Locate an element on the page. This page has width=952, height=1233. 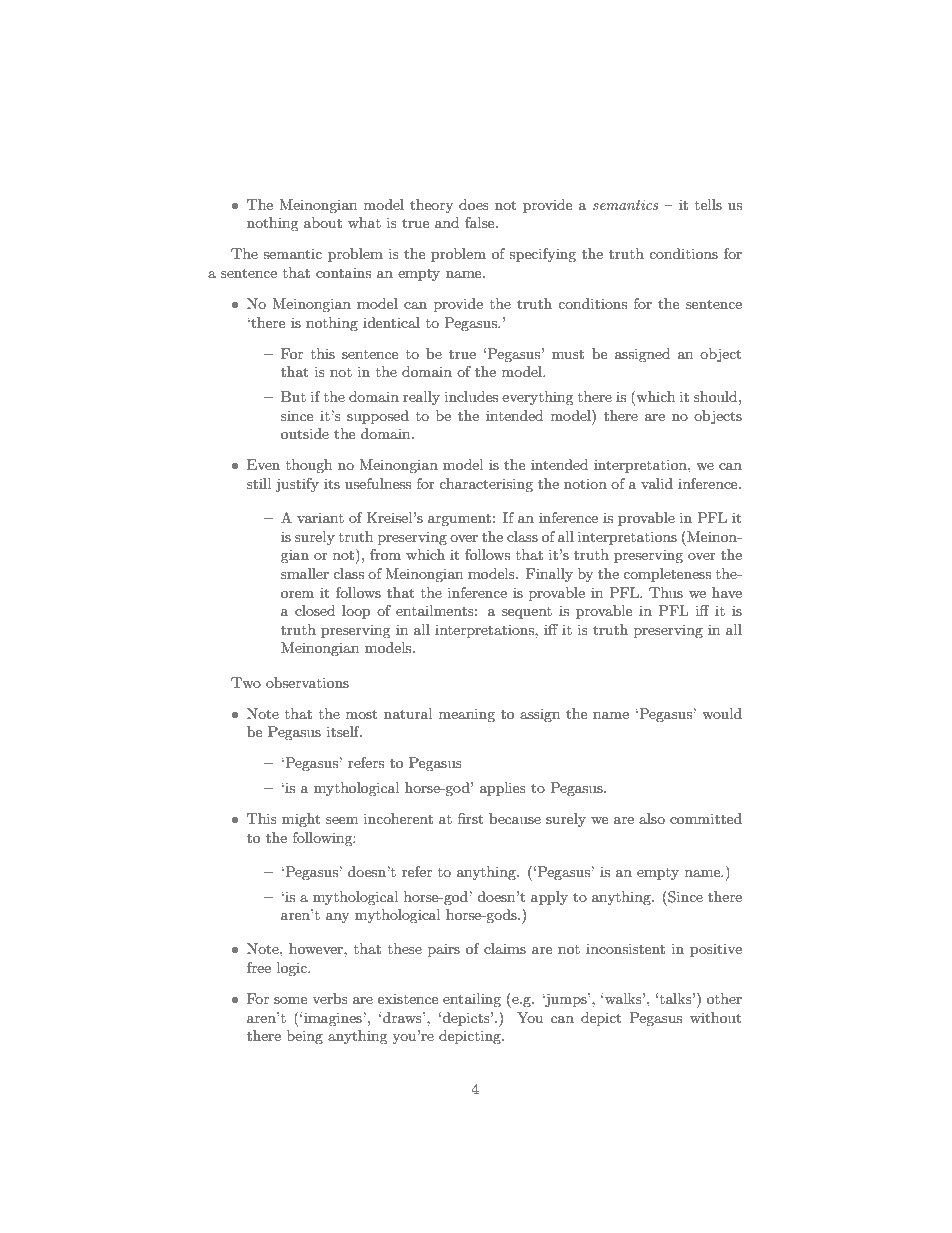
closed is located at coordinates (315, 610).
